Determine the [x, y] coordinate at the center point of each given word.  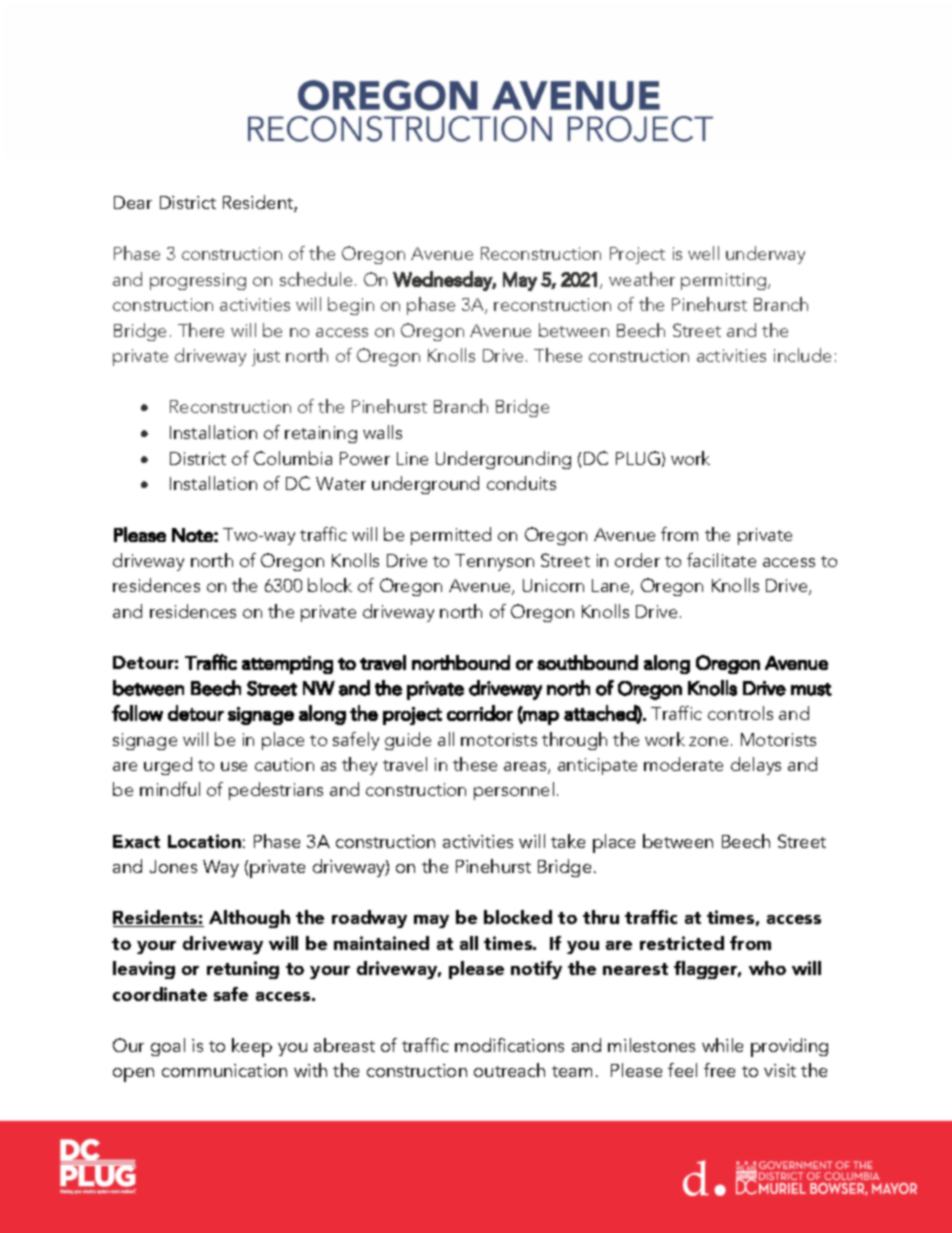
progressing [198, 281]
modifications [509, 1045]
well [703, 253]
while [722, 1045]
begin [351, 306]
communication [224, 1070]
